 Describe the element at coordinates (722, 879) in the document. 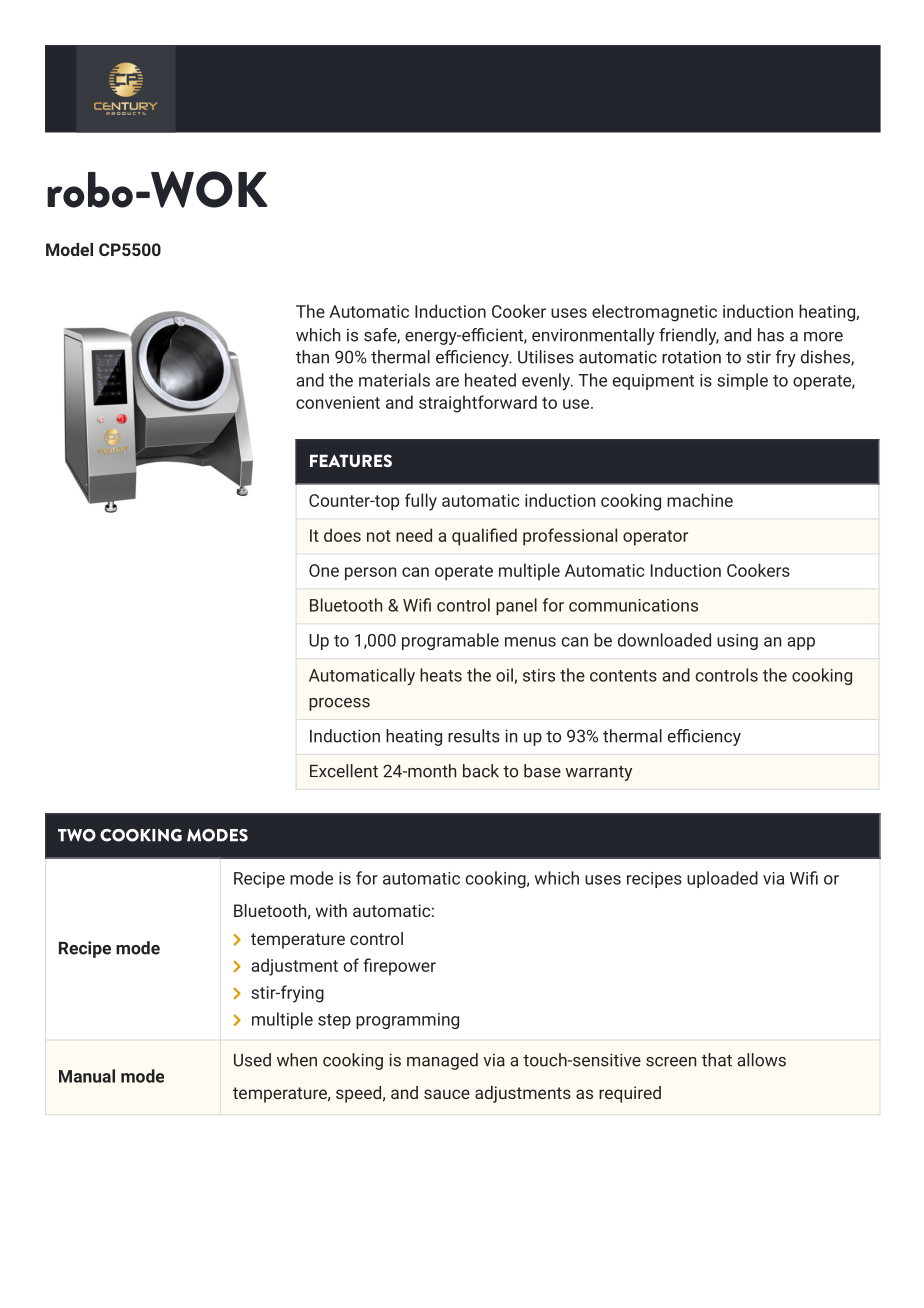

I see `uploaded` at that location.
